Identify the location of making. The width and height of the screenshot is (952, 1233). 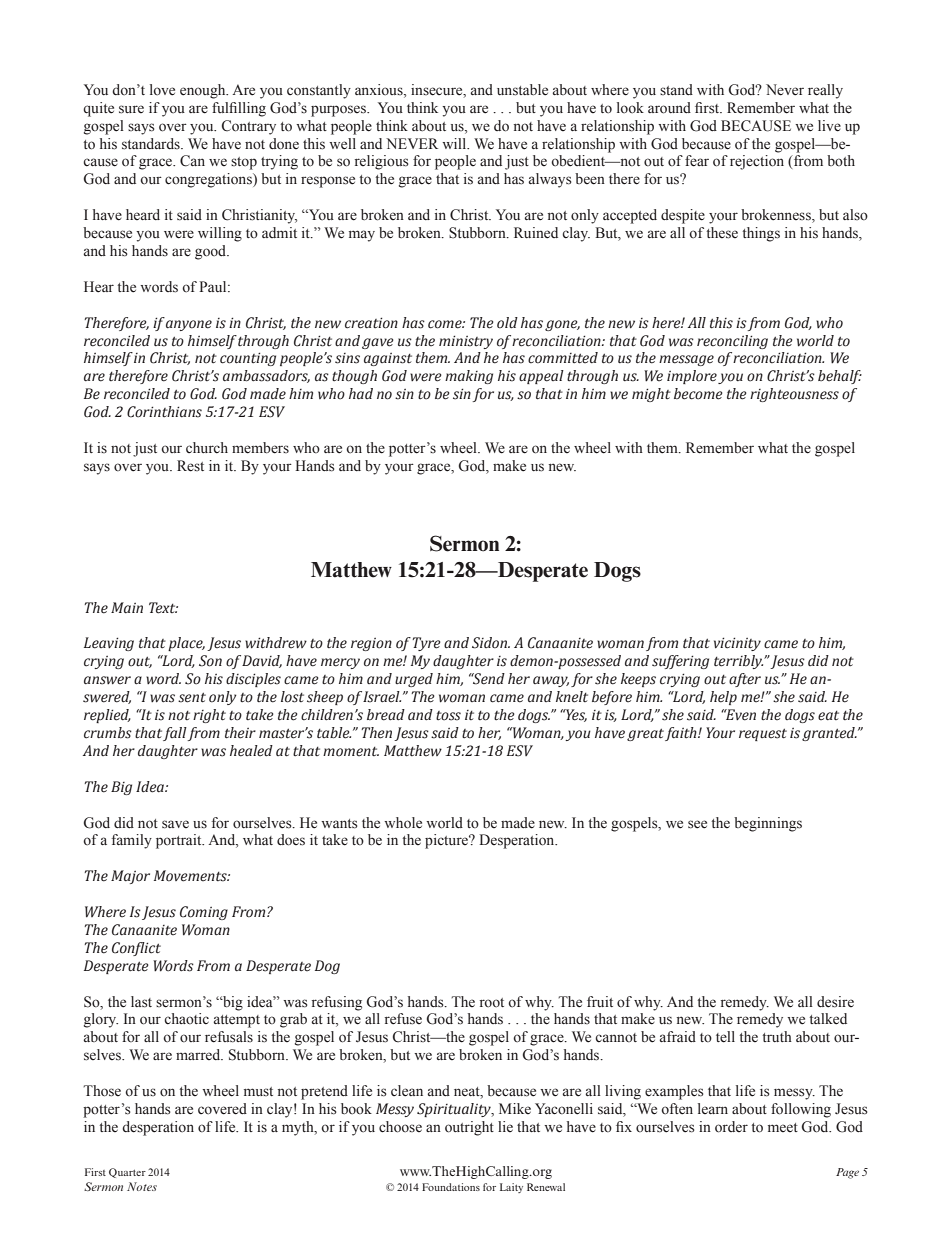
(469, 377).
